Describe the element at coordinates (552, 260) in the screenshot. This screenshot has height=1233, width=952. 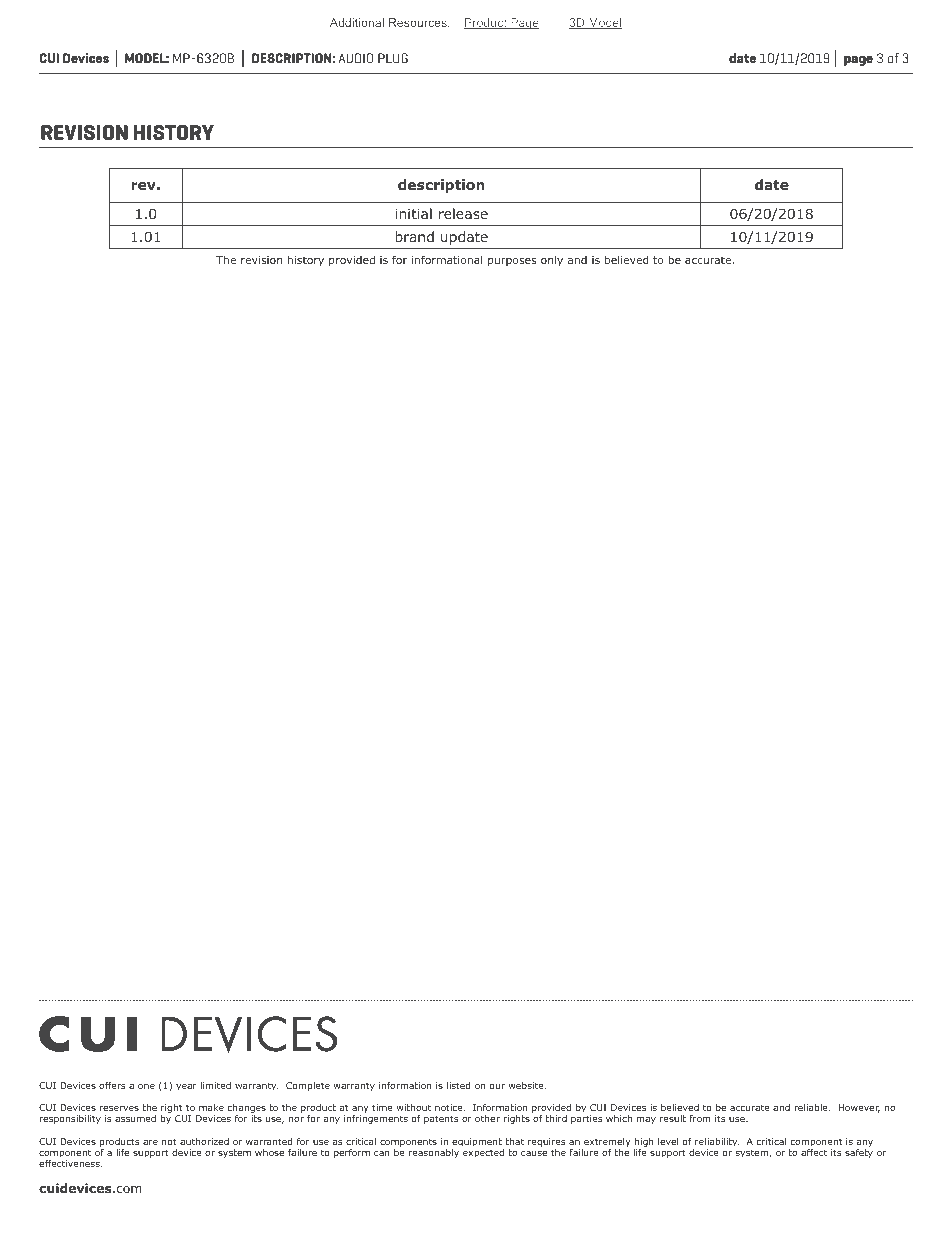
I see `only` at that location.
